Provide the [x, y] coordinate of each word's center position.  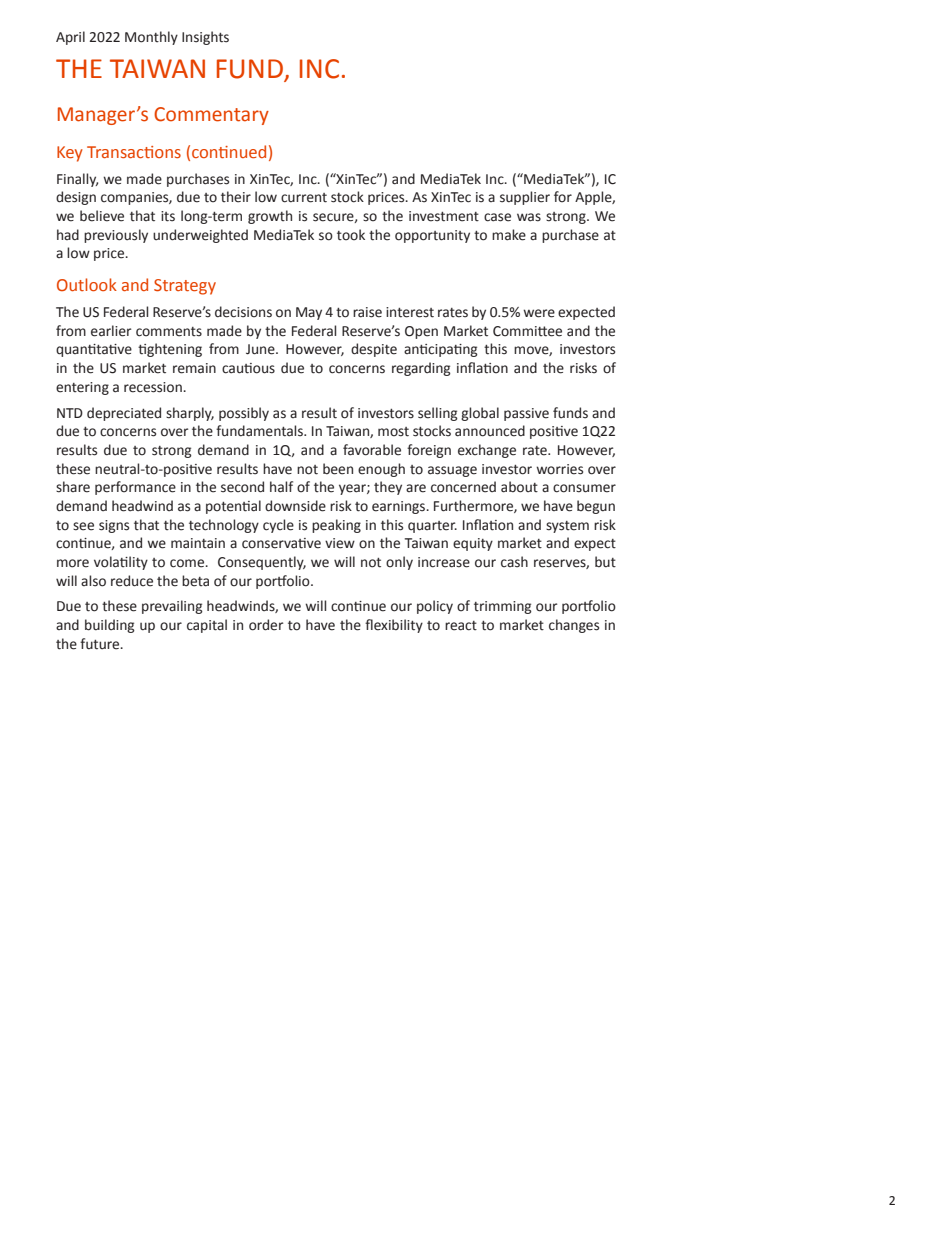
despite [374, 350]
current [304, 198]
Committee [527, 331]
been [338, 469]
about [519, 487]
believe [102, 216]
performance [135, 488]
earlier [111, 331]
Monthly [151, 38]
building [110, 626]
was [529, 217]
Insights [205, 38]
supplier [525, 198]
